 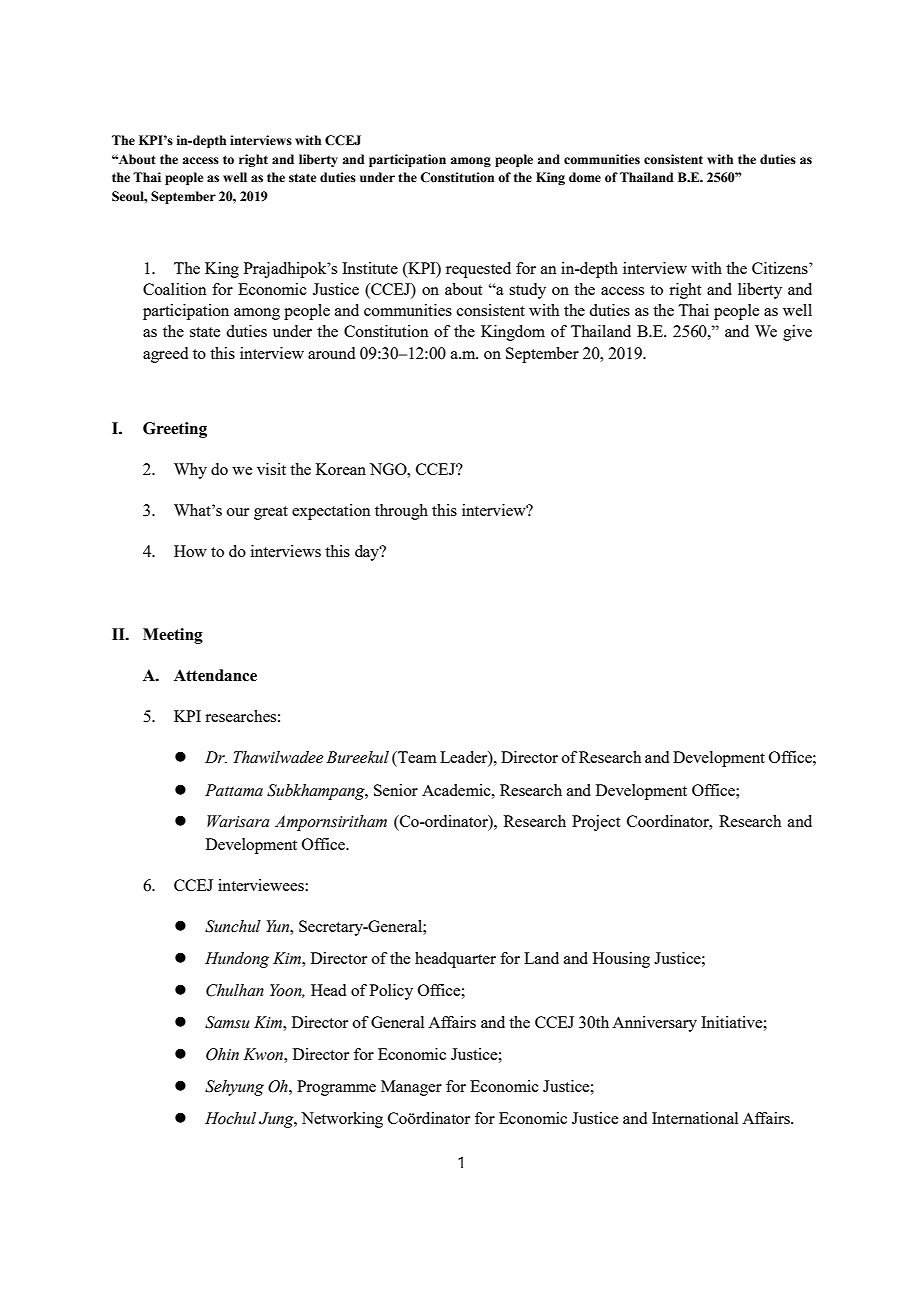 What do you see at coordinates (411, 1088) in the screenshot?
I see `Manager` at bounding box center [411, 1088].
